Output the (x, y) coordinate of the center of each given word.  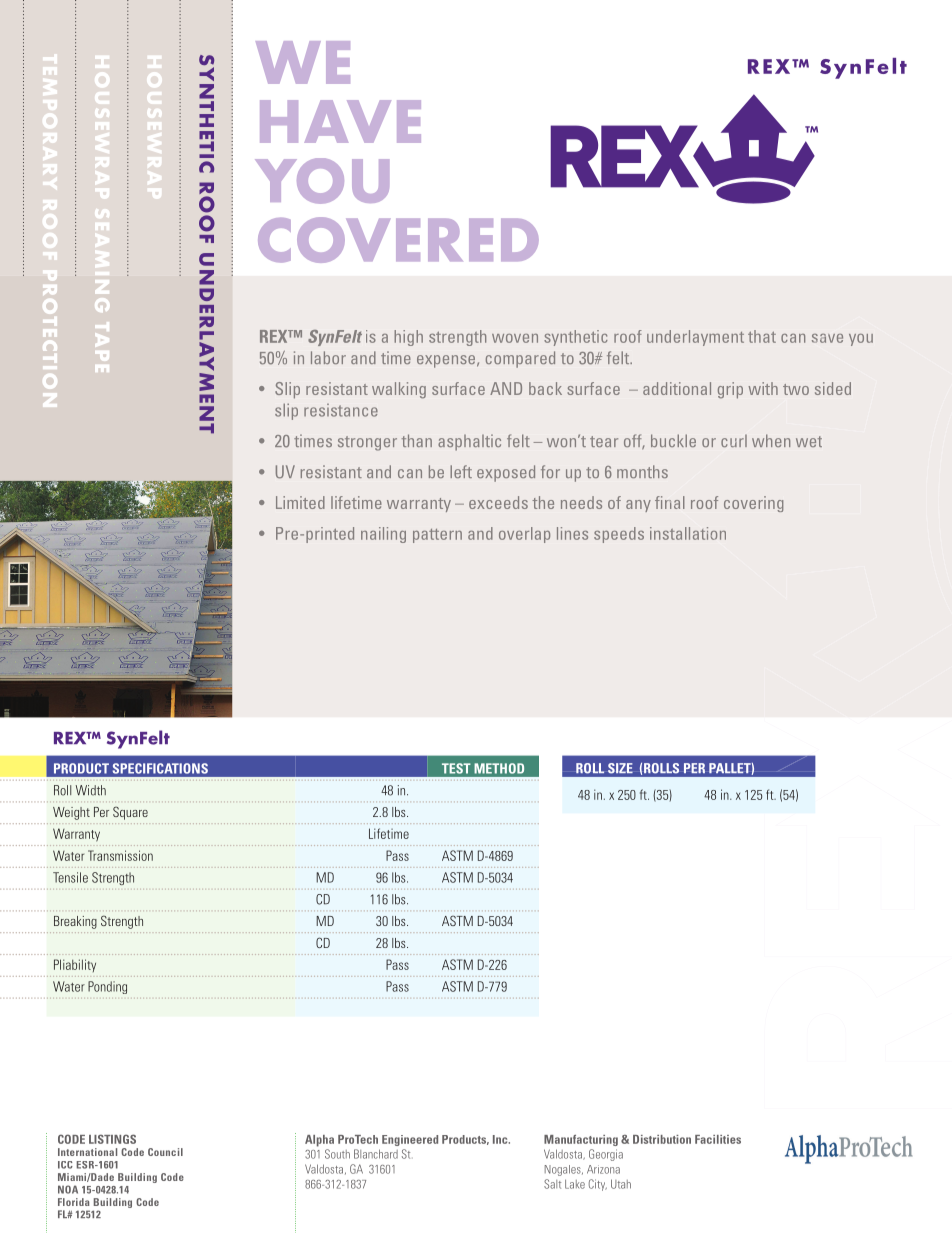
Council (165, 1152)
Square (130, 813)
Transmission (120, 855)
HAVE (340, 121)
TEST (456, 768)
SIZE (620, 768)
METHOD (499, 768)
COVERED (398, 240)
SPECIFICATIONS (160, 768)
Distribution (662, 1139)
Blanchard (376, 1154)
